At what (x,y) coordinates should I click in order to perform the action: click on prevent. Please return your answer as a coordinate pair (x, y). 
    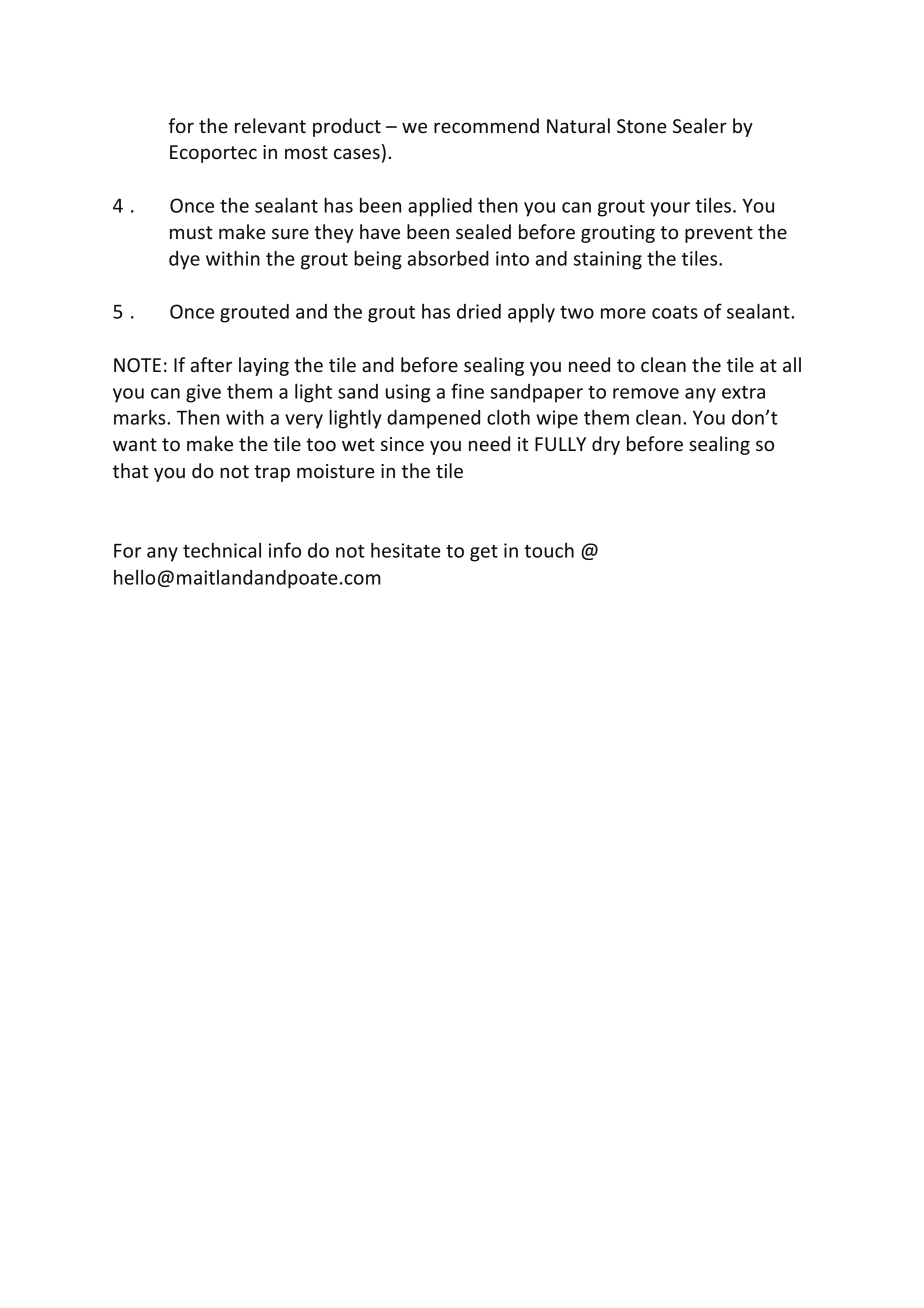
    Looking at the image, I should click on (719, 234).
